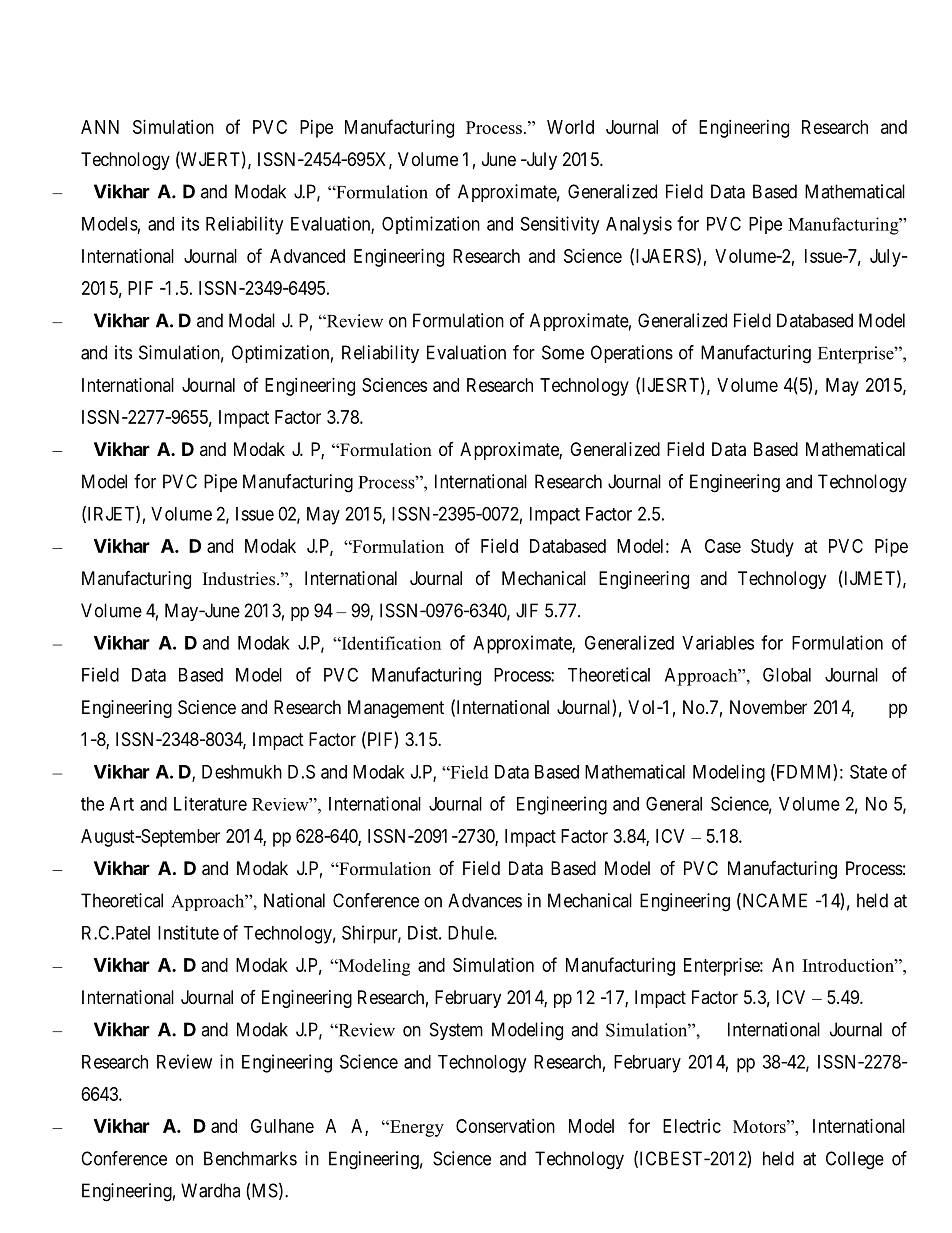 The width and height of the screenshot is (952, 1233). Describe the element at coordinates (250, 1158) in the screenshot. I see `Benchmarks` at that location.
